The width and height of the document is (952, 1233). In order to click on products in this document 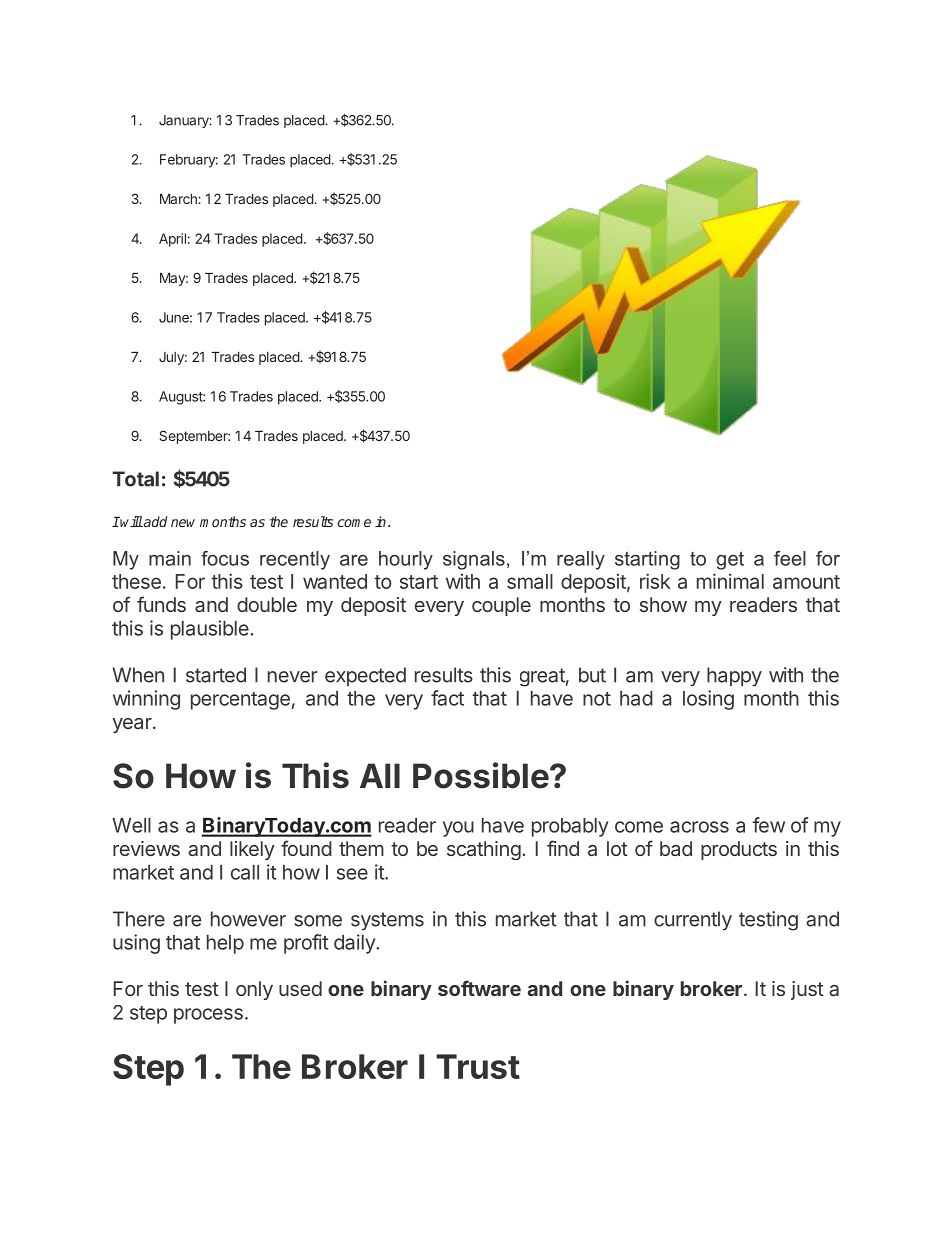, I will do `click(739, 850)`.
